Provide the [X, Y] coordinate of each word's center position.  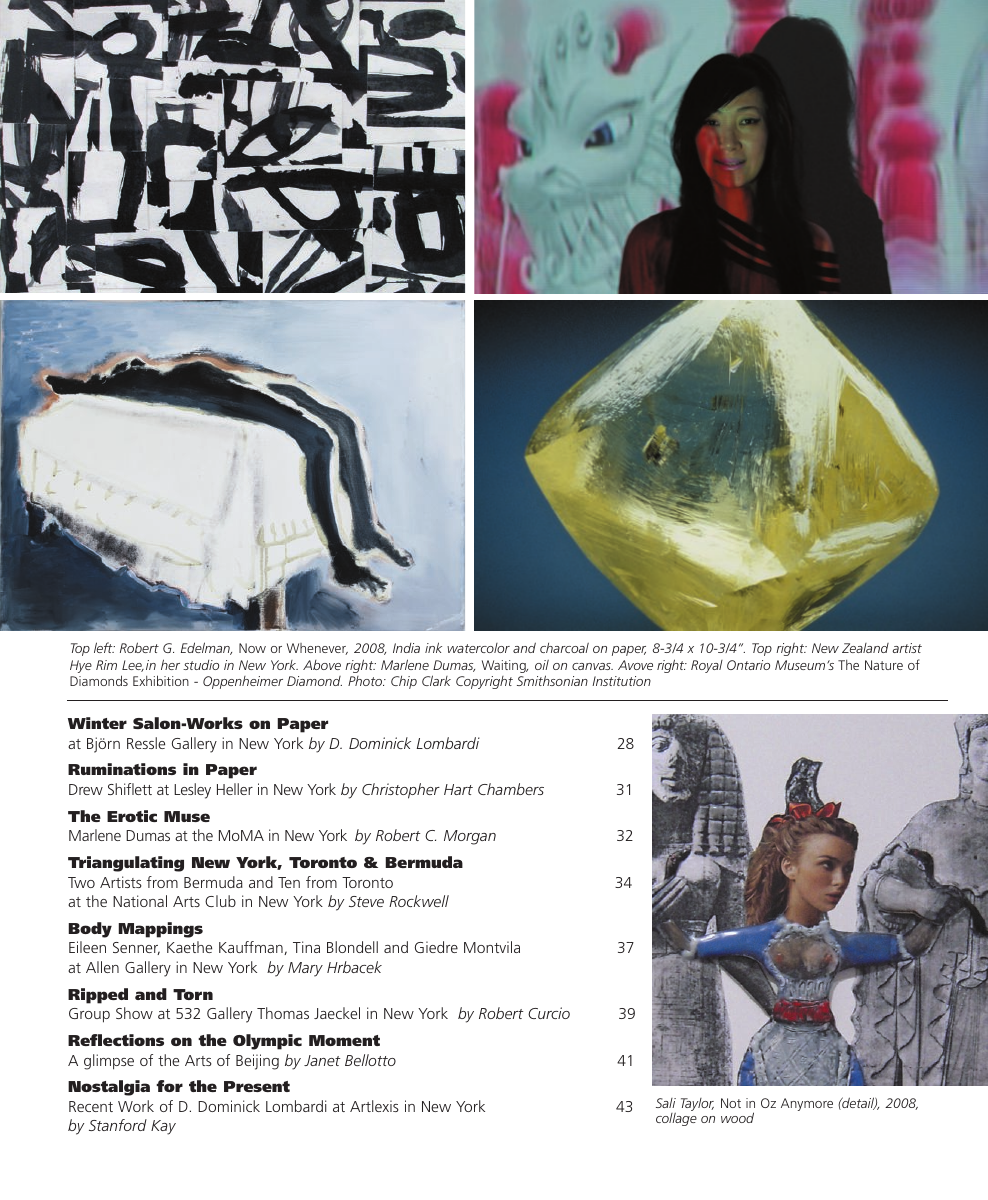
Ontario [748, 665]
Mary [305, 969]
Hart [458, 789]
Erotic [132, 816]
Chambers [511, 789]
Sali [666, 1103]
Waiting [505, 666]
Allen [102, 967]
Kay [163, 1127]
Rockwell [419, 901]
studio [201, 665]
